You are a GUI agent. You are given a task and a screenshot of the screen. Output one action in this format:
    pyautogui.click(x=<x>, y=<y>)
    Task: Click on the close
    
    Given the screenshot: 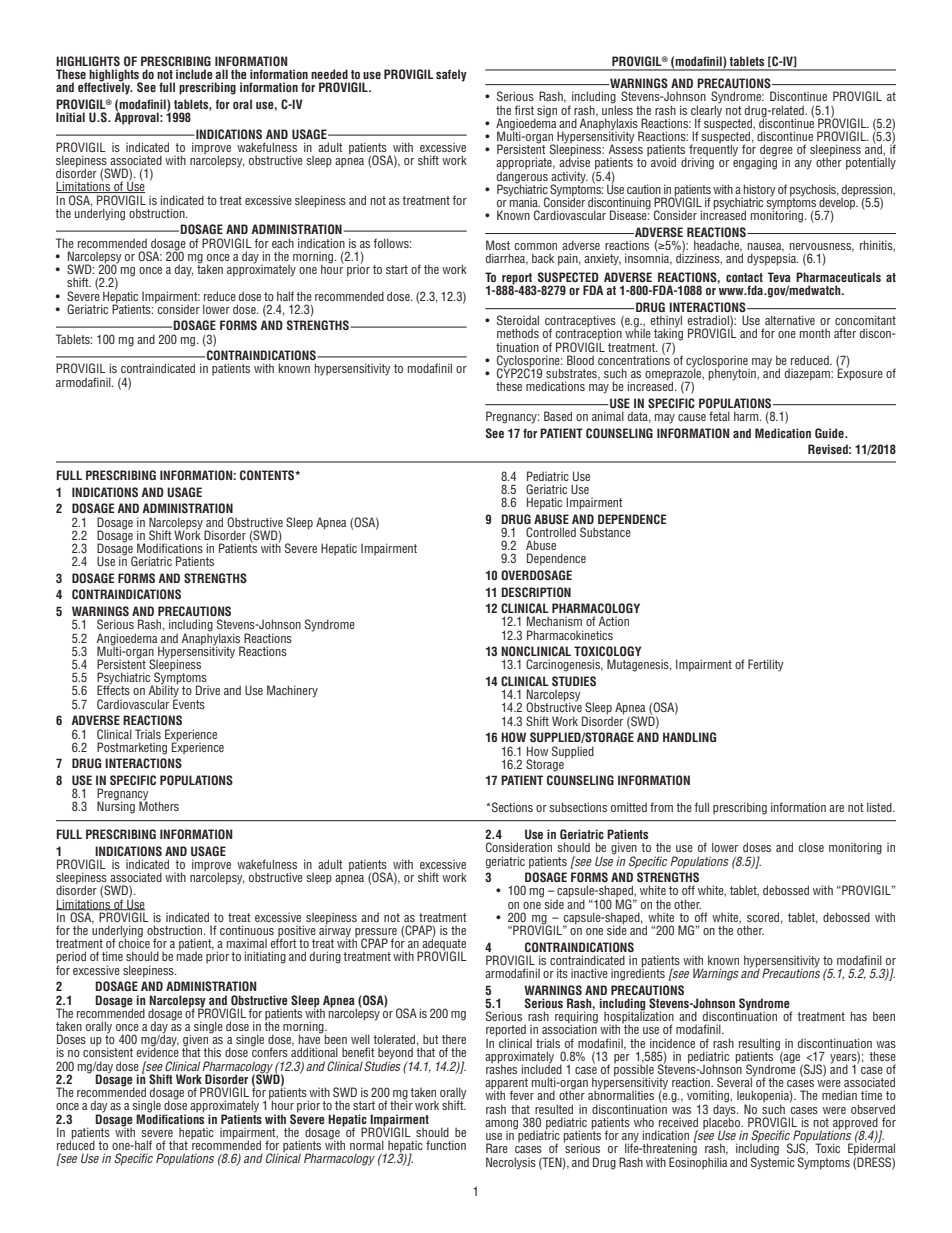 What is the action you would take?
    pyautogui.click(x=811, y=847)
